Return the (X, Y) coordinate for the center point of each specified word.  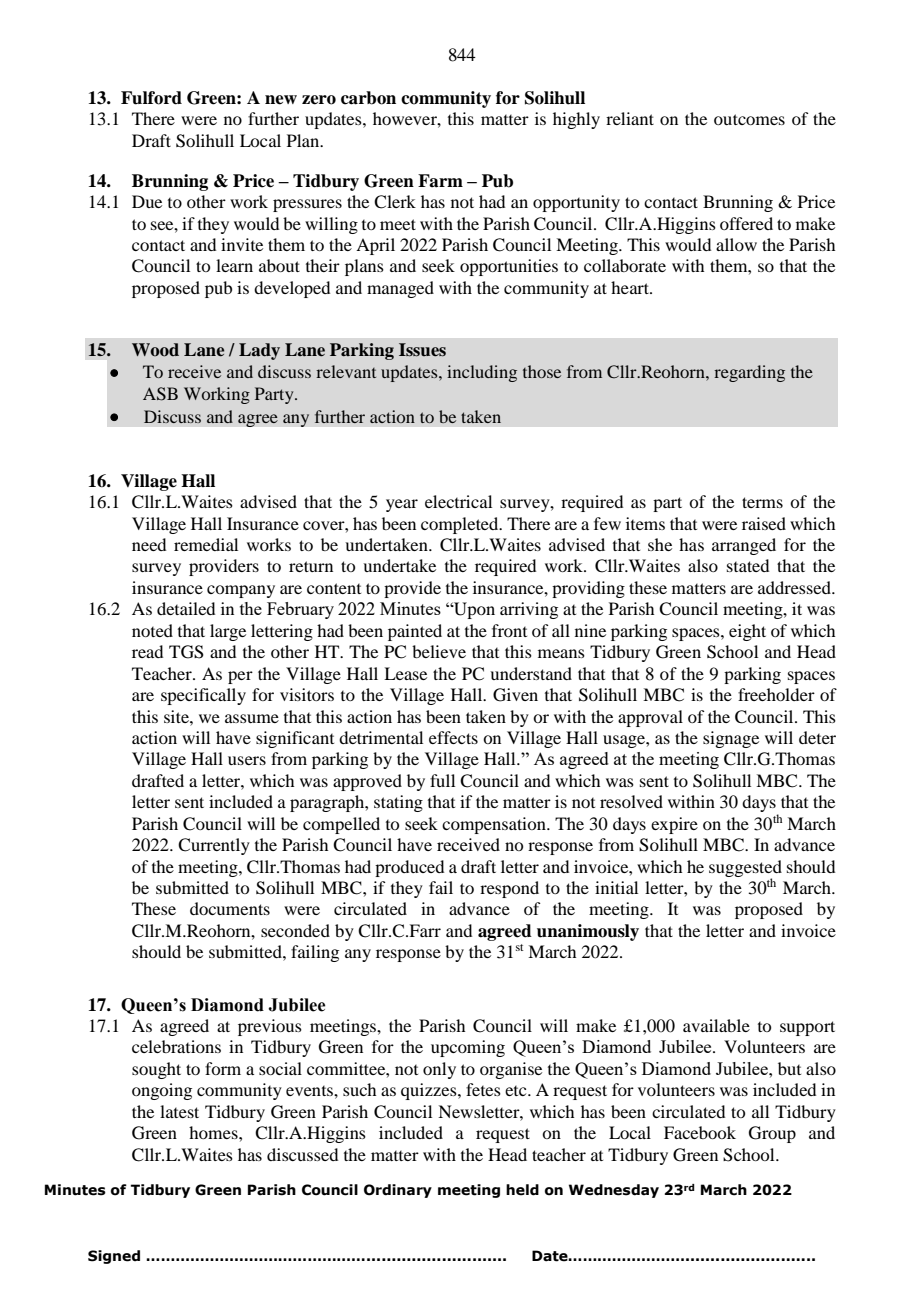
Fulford (151, 98)
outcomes (749, 119)
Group (772, 1134)
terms (762, 502)
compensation (495, 825)
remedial (206, 544)
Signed (114, 1257)
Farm (440, 181)
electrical (458, 501)
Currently (214, 846)
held (522, 1190)
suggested (745, 869)
